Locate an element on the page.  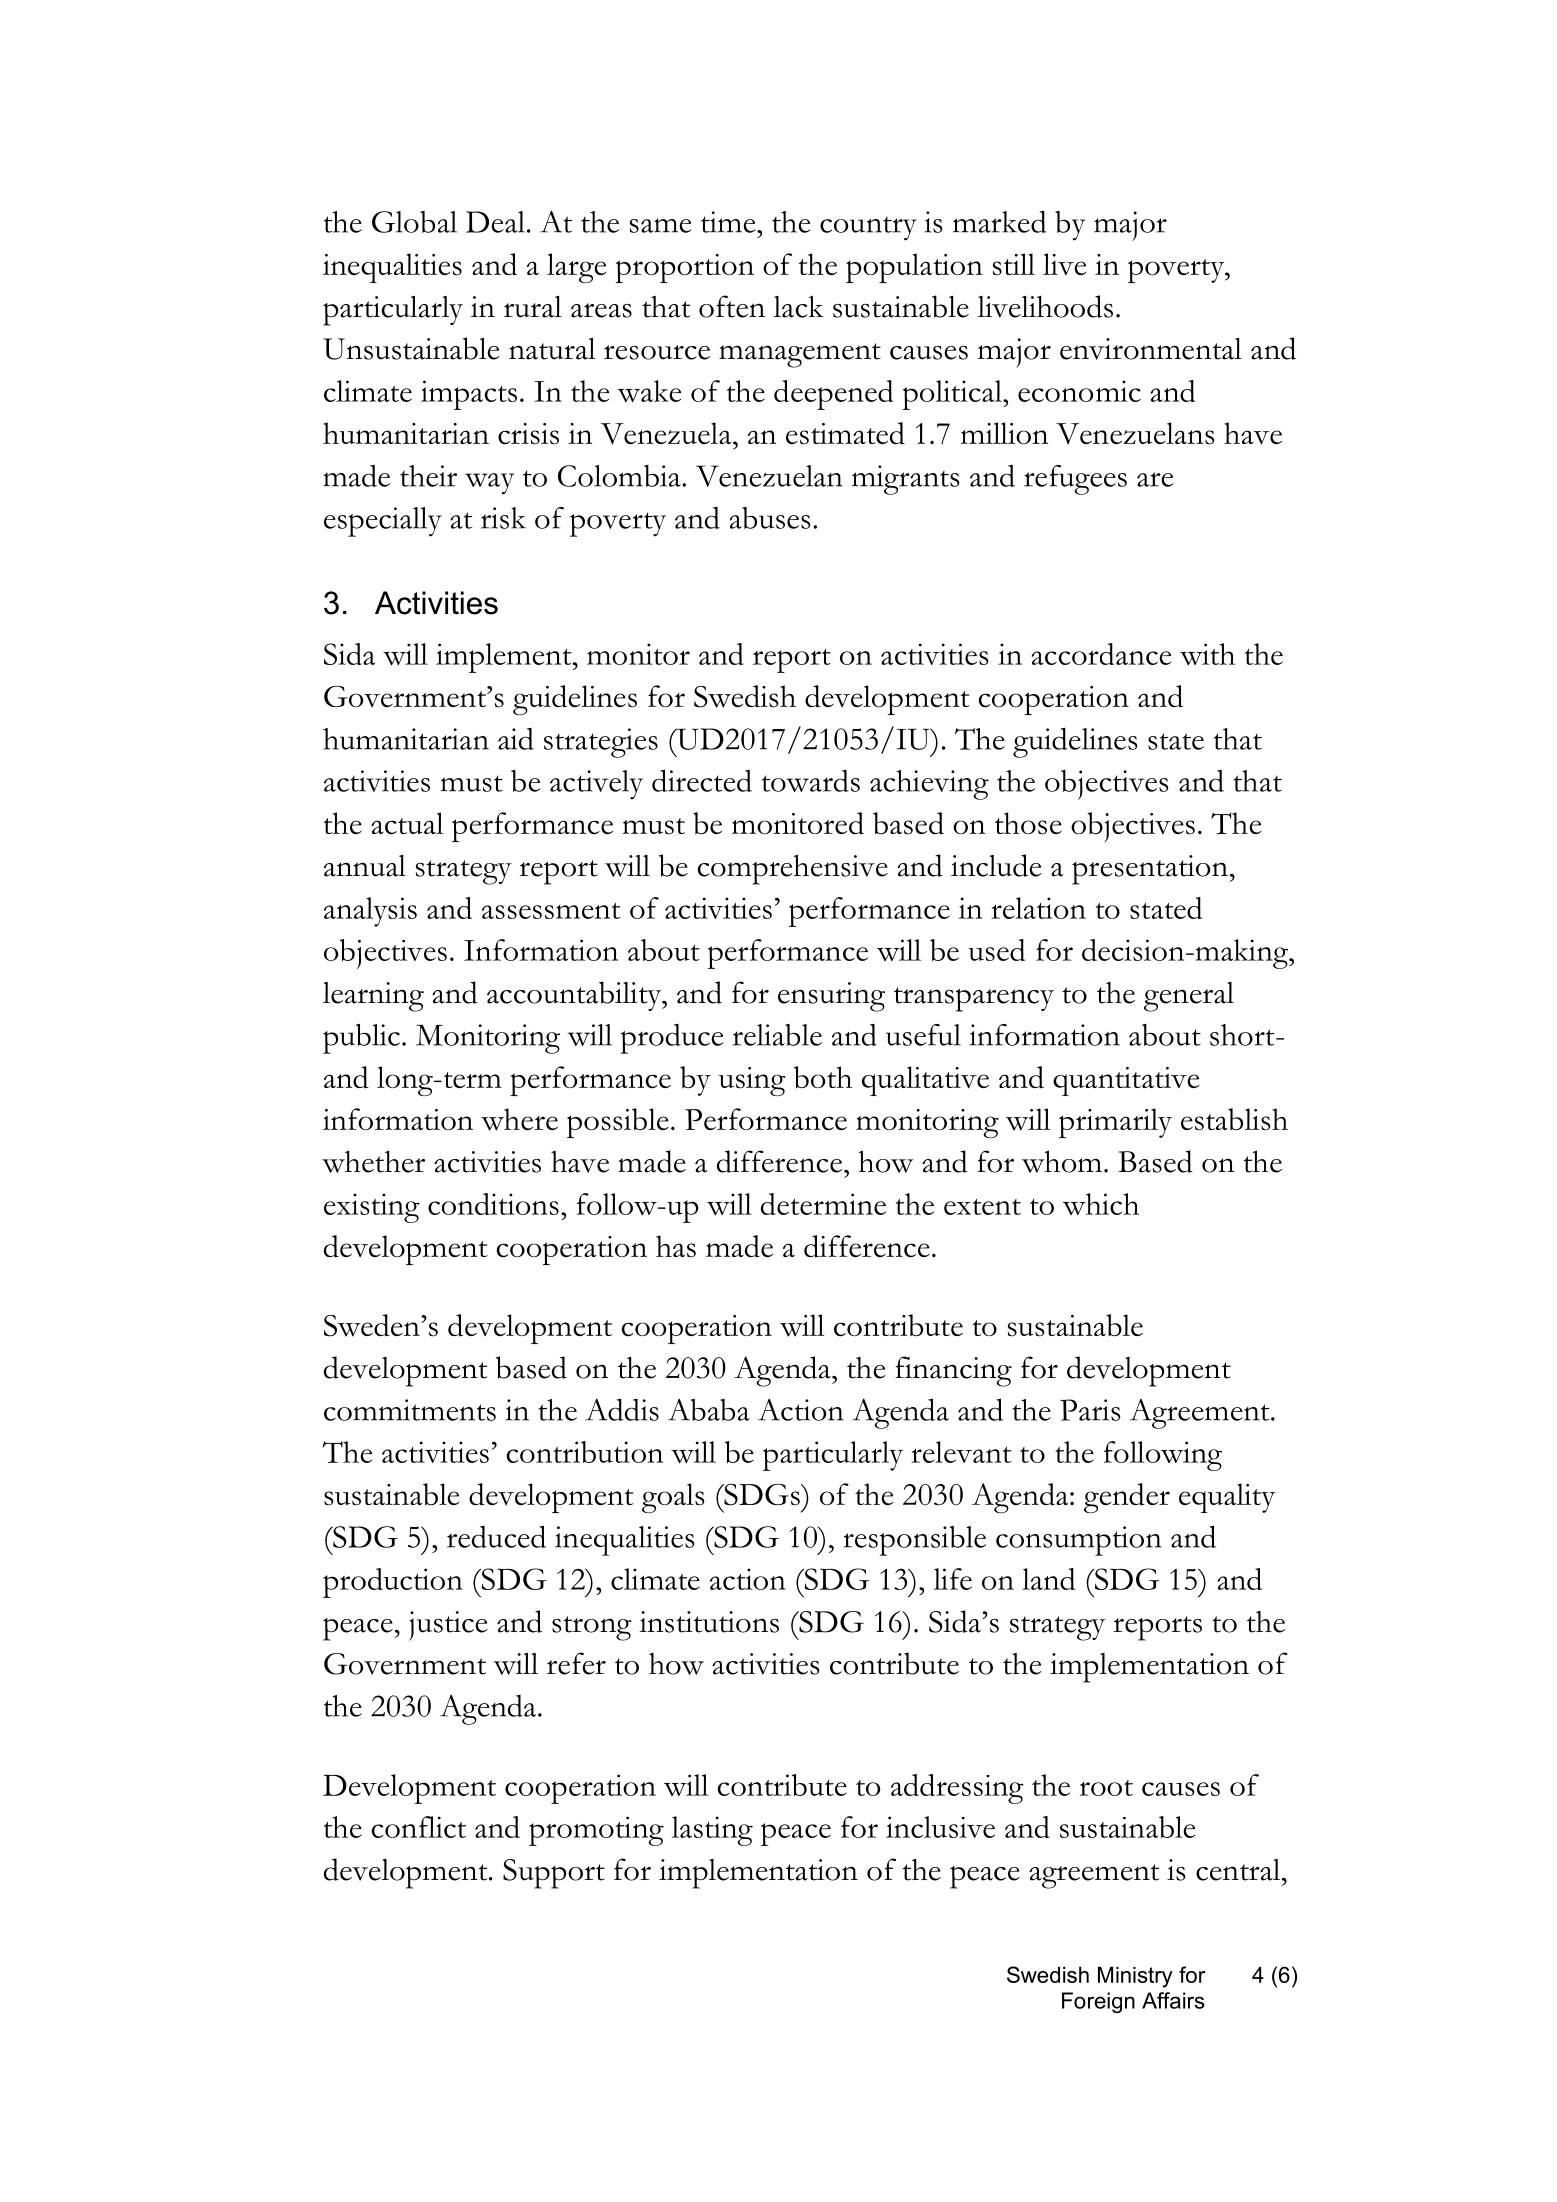
Deal is located at coordinates (495, 222).
